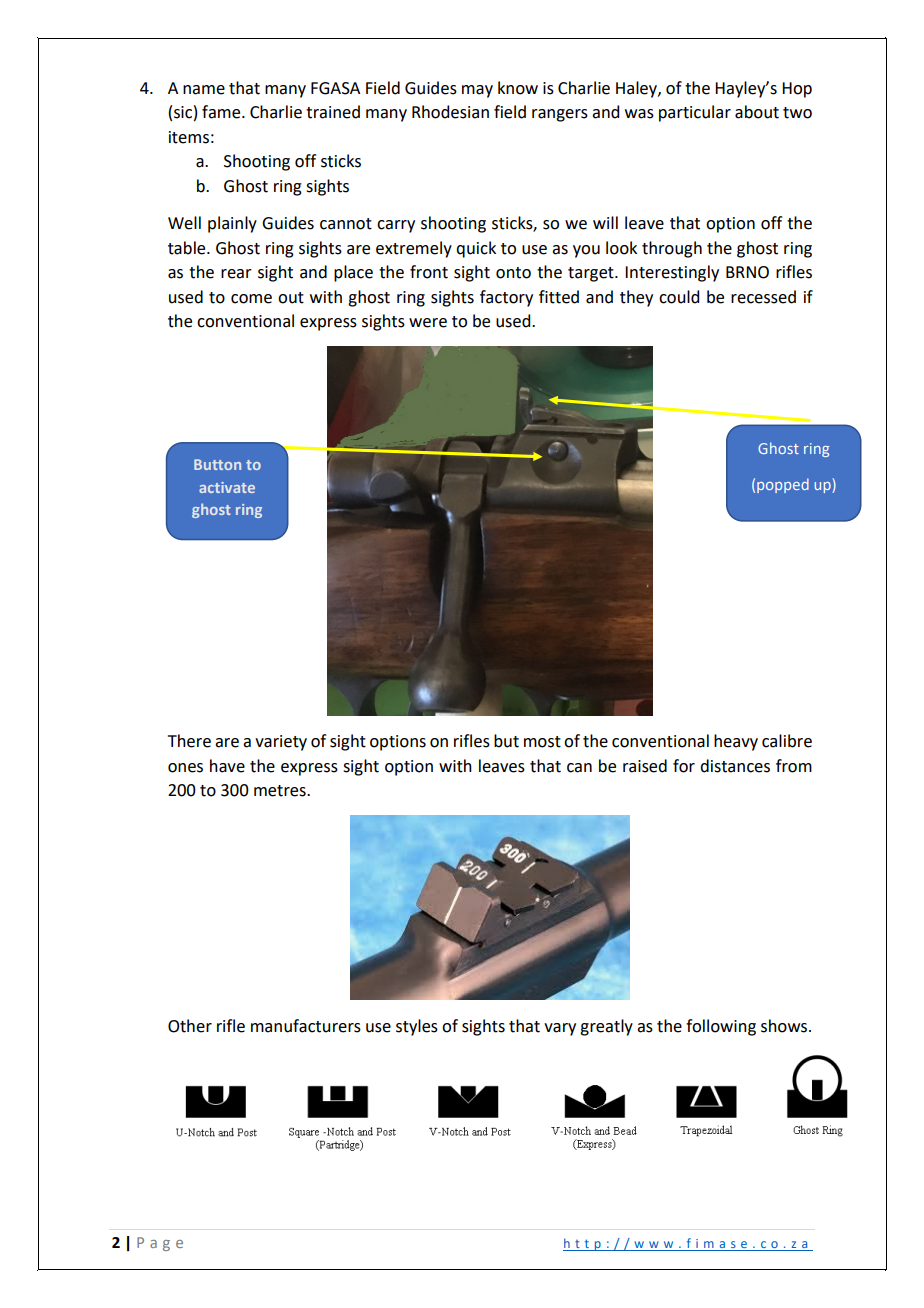 The height and width of the page is (1308, 924). Describe the element at coordinates (190, 1026) in the page. I see `Other` at that location.
